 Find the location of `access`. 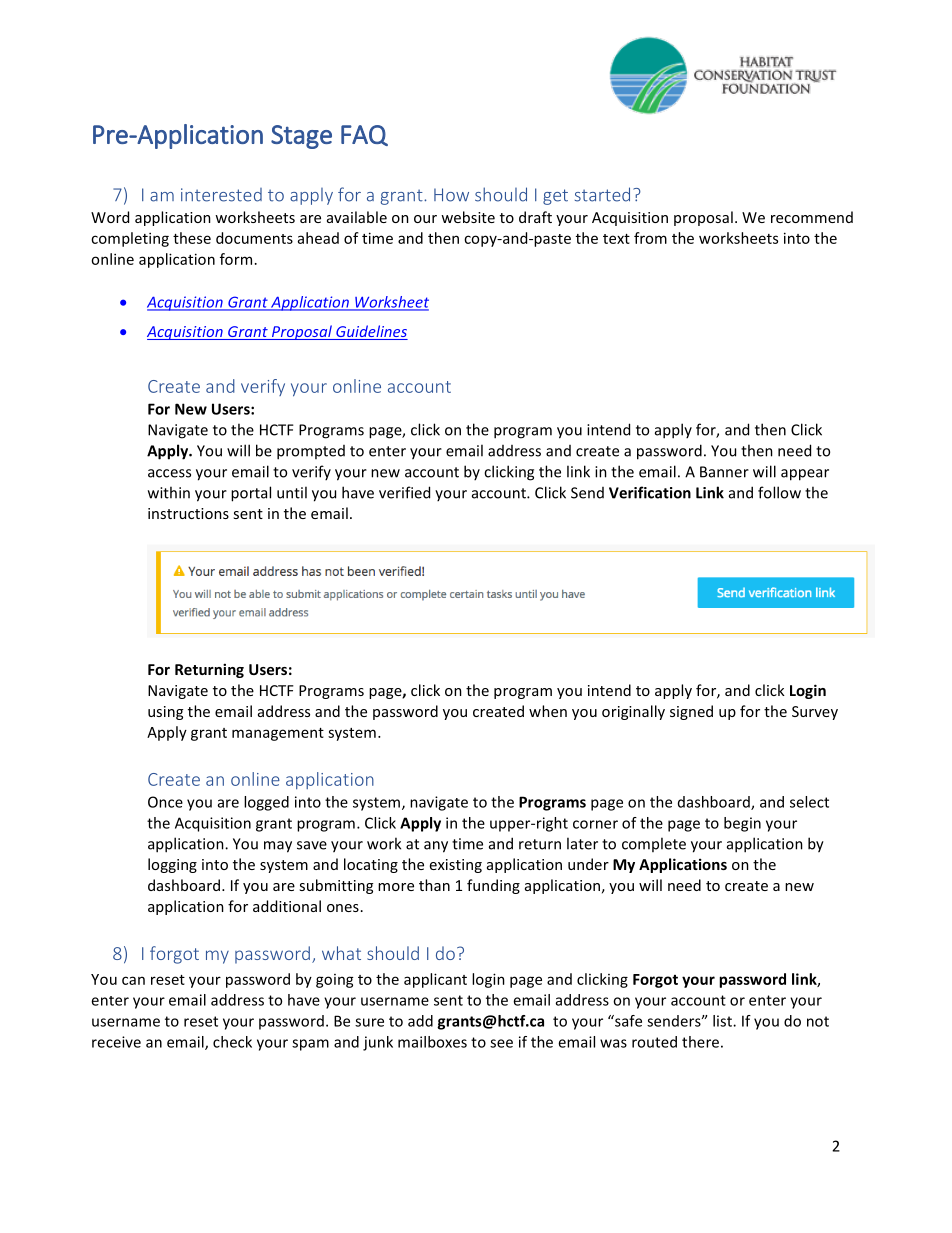

access is located at coordinates (169, 473).
